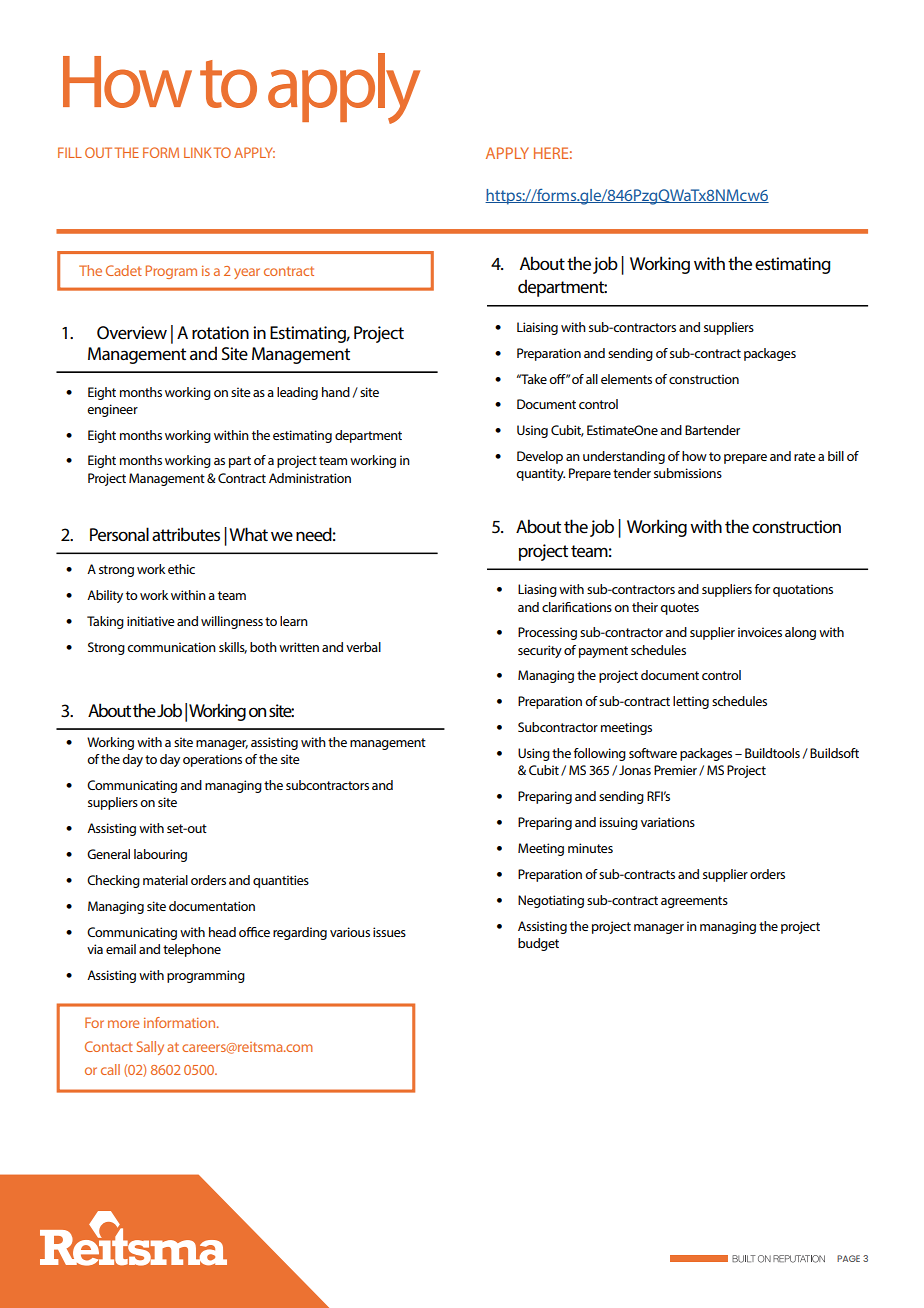 The image size is (924, 1308). I want to click on telephone, so click(192, 950).
